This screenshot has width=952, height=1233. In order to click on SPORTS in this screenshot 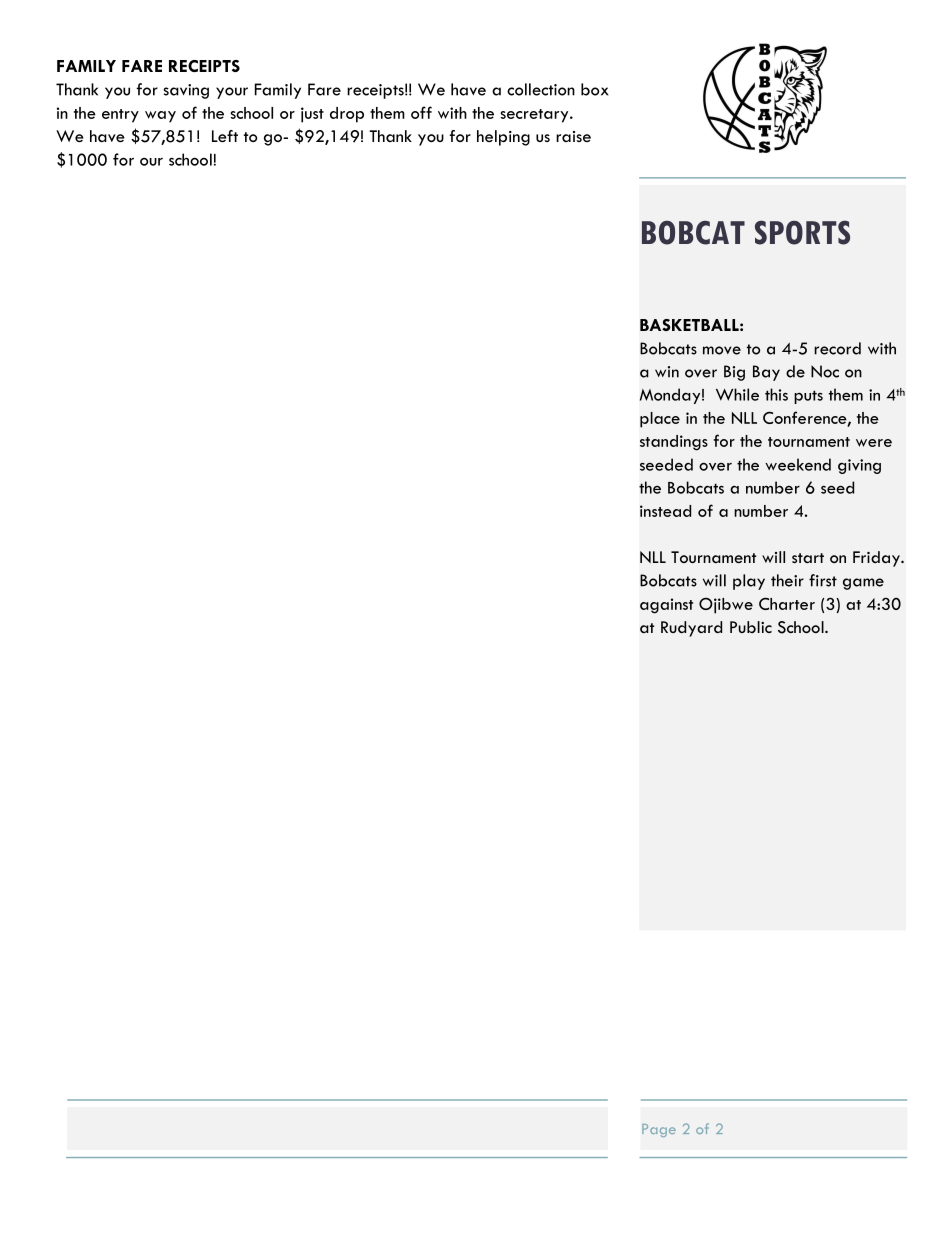, I will do `click(802, 232)`.
